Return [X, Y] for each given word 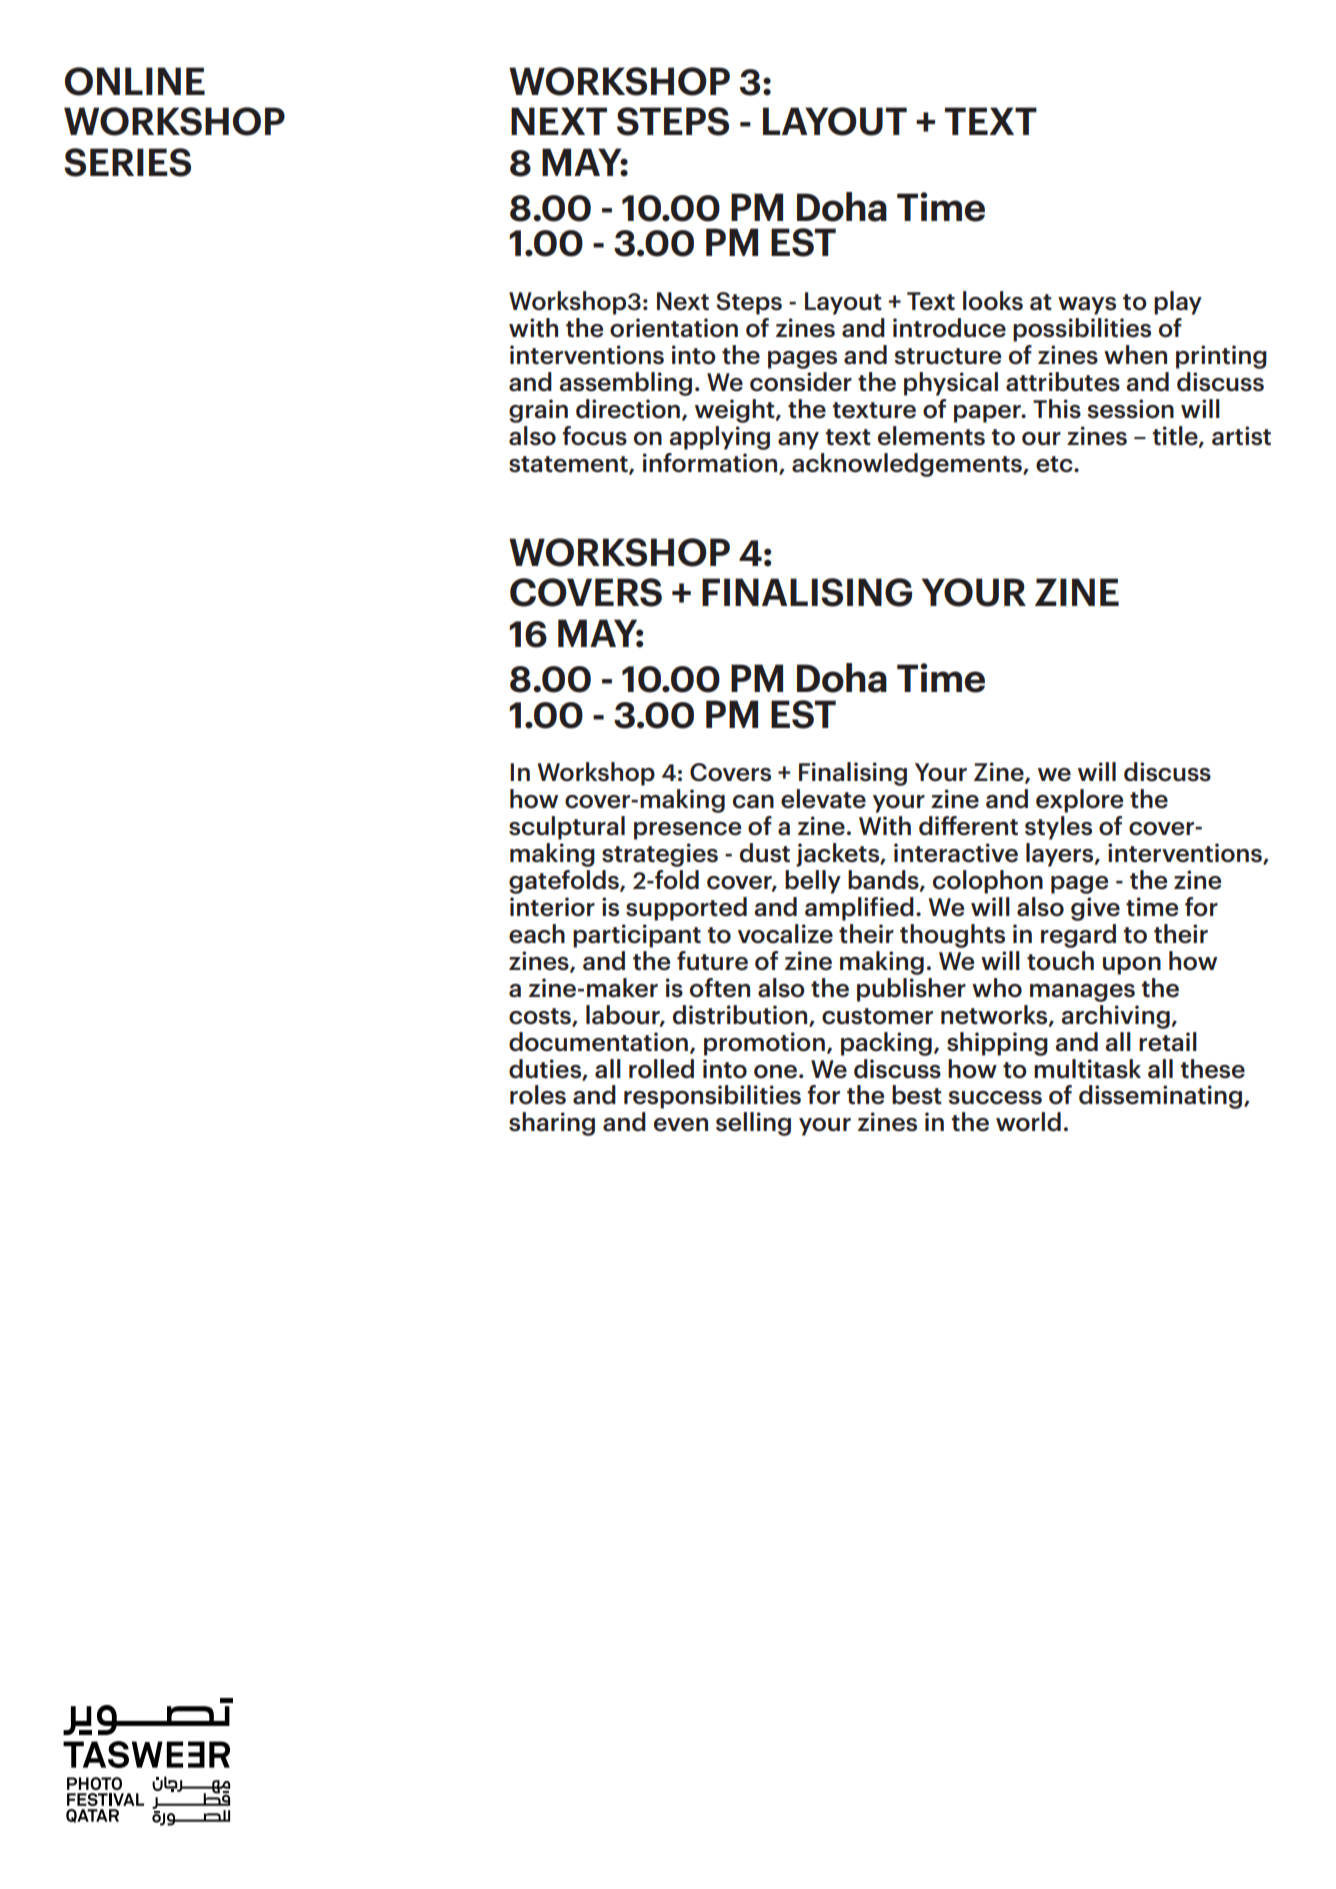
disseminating [1162, 1097]
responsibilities [712, 1097]
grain [538, 411]
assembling [625, 384]
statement [569, 465]
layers [1061, 855]
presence [687, 831]
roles [538, 1095]
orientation [674, 328]
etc [1055, 464]
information [710, 463]
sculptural [567, 828]
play [1178, 303]
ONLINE [135, 81]
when [1135, 355]
